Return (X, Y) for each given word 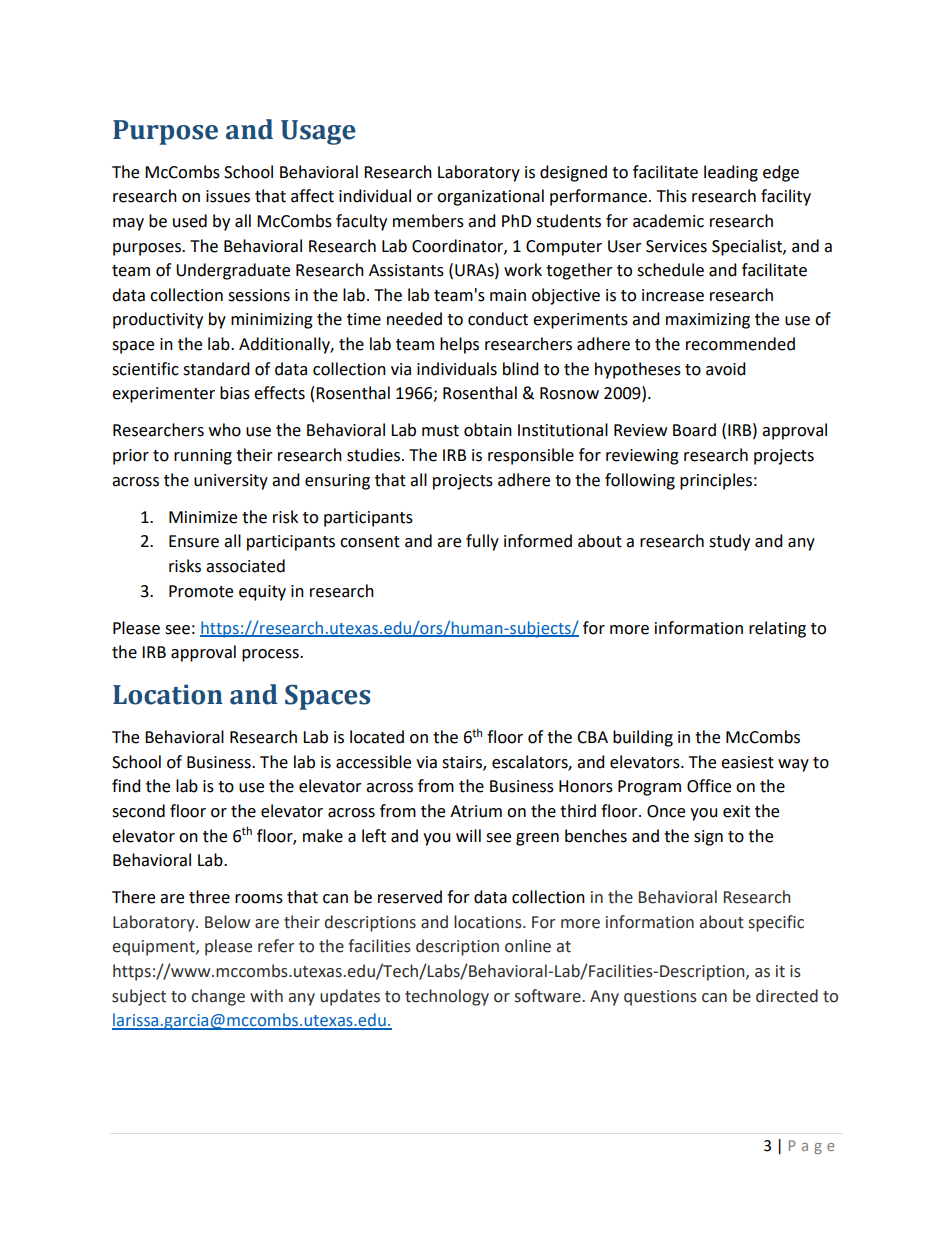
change (218, 997)
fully (482, 542)
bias (235, 393)
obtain (488, 430)
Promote (201, 591)
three (209, 897)
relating (777, 629)
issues (228, 196)
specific (776, 923)
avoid (726, 369)
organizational (490, 197)
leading (731, 173)
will (468, 835)
